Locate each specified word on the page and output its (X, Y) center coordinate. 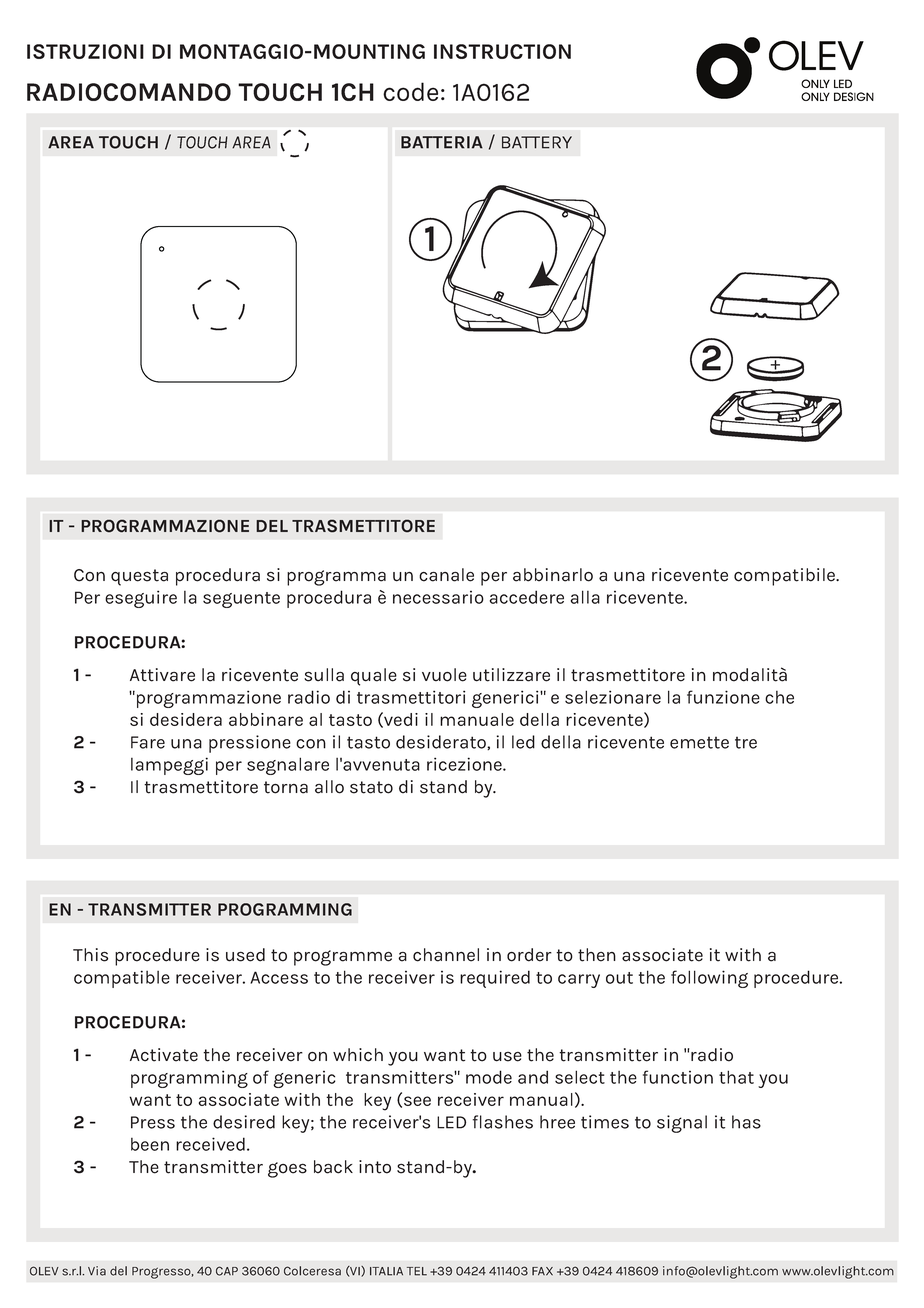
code (410, 91)
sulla (324, 675)
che (779, 697)
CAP (227, 1271)
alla (585, 597)
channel (446, 955)
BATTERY (537, 142)
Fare (148, 742)
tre (746, 743)
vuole (444, 675)
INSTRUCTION (502, 51)
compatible (122, 979)
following (709, 979)
